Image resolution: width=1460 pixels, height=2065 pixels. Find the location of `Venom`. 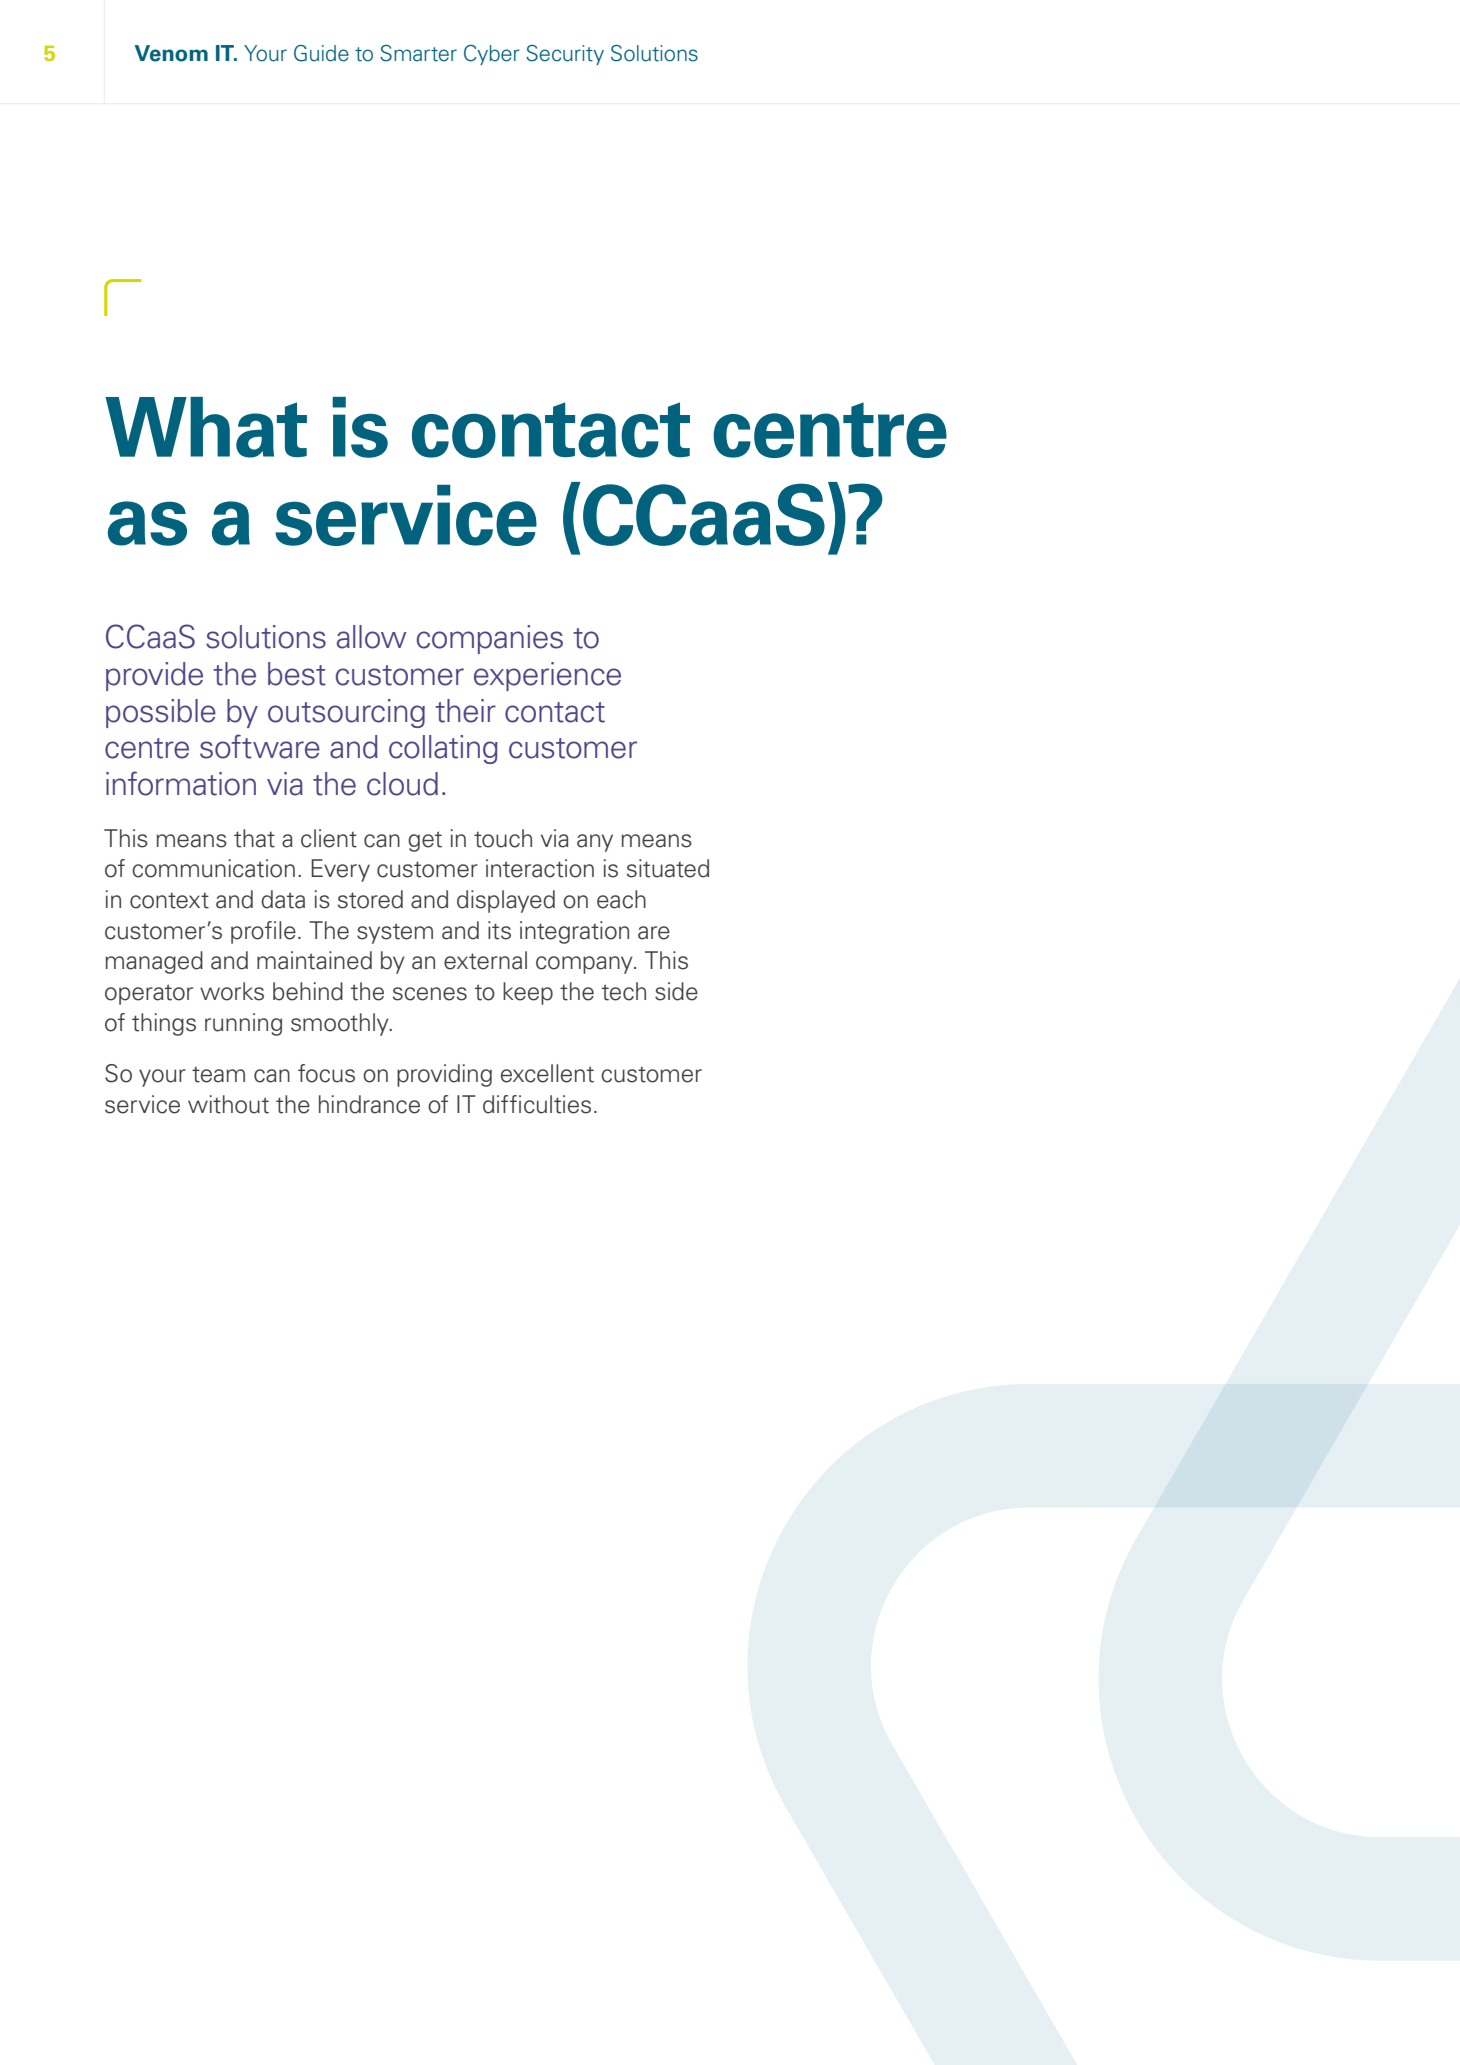

Venom is located at coordinates (171, 53).
